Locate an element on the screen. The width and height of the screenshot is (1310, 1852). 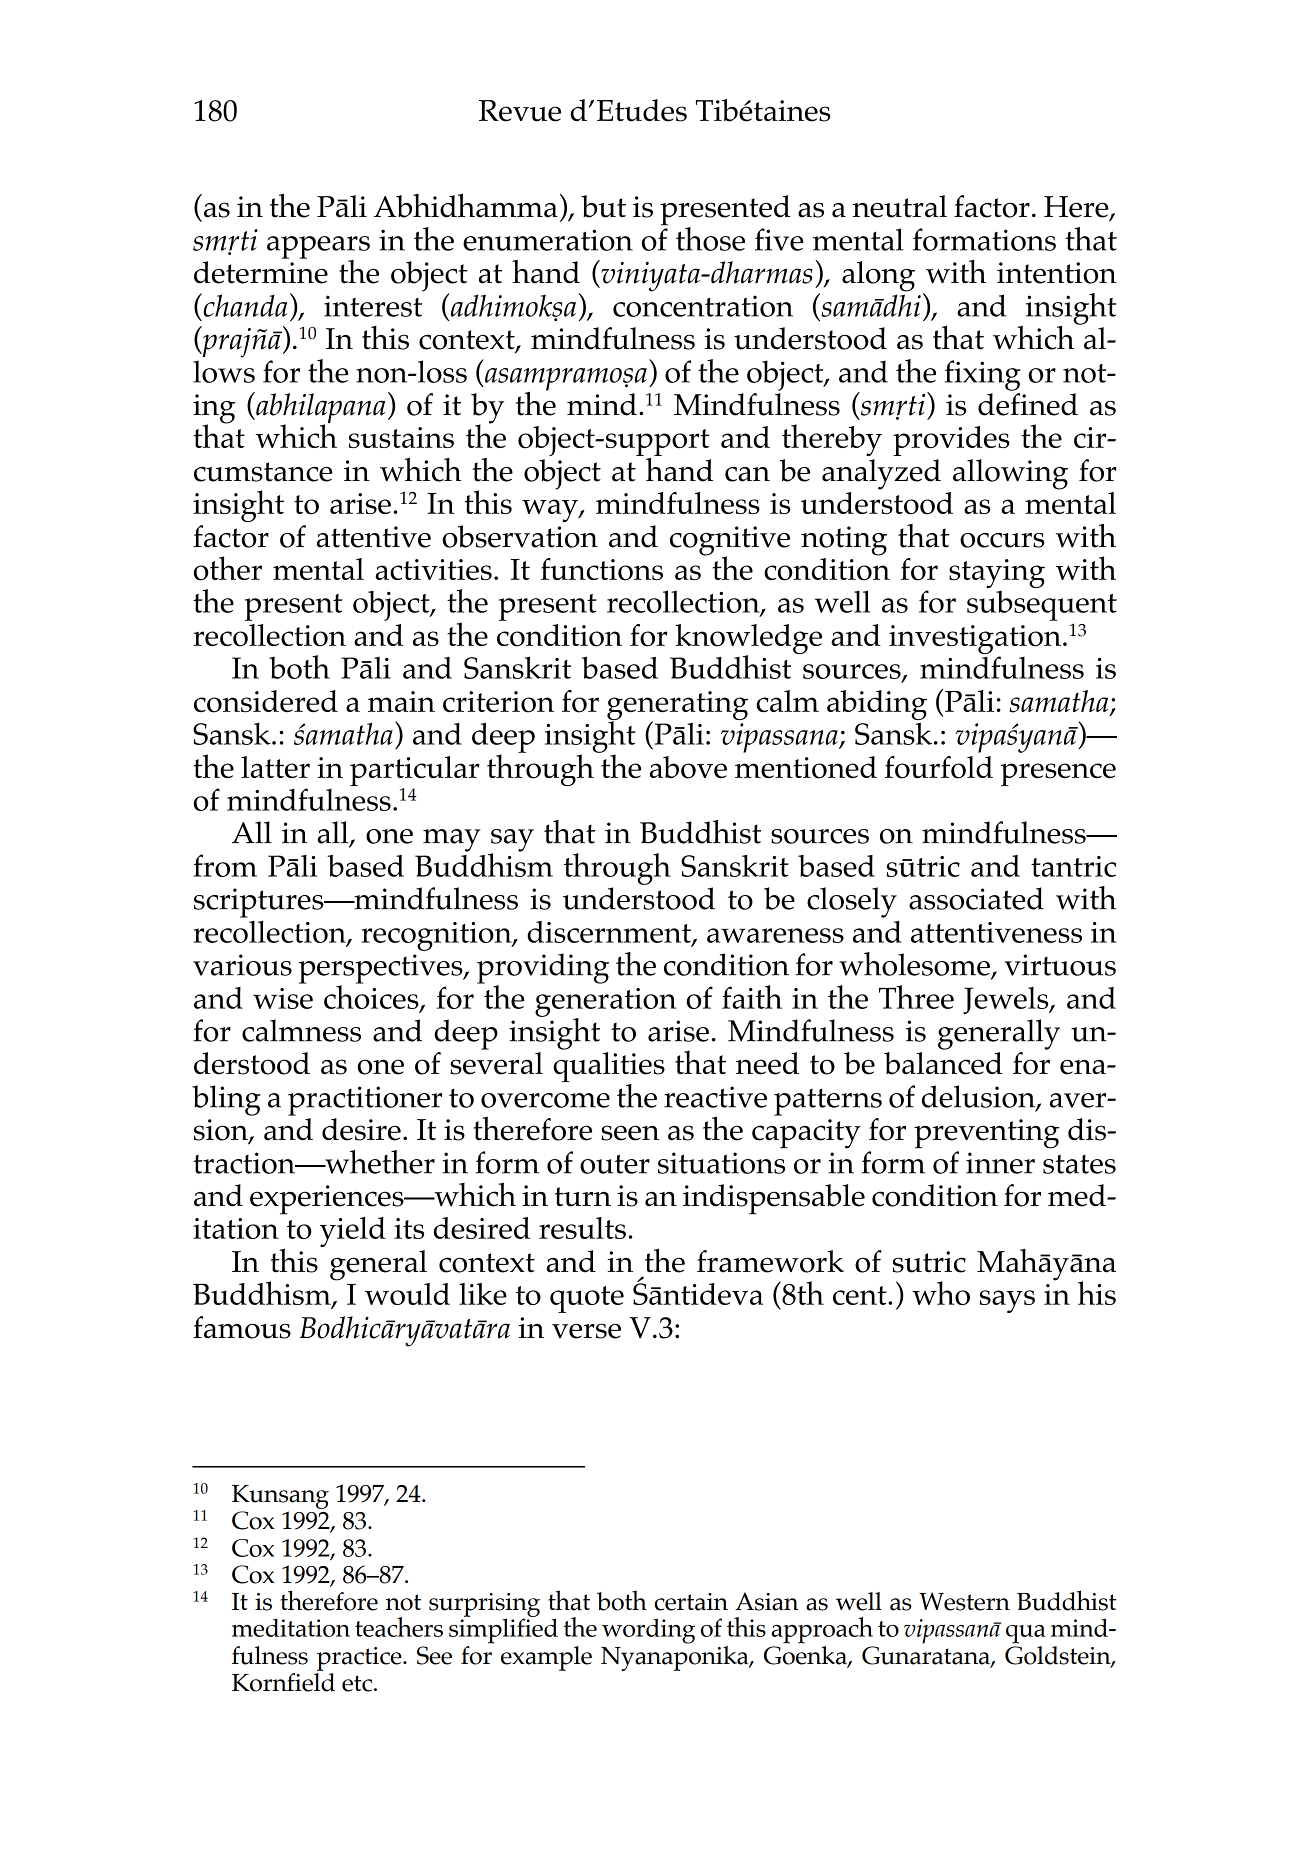
qualities is located at coordinates (609, 1068).
